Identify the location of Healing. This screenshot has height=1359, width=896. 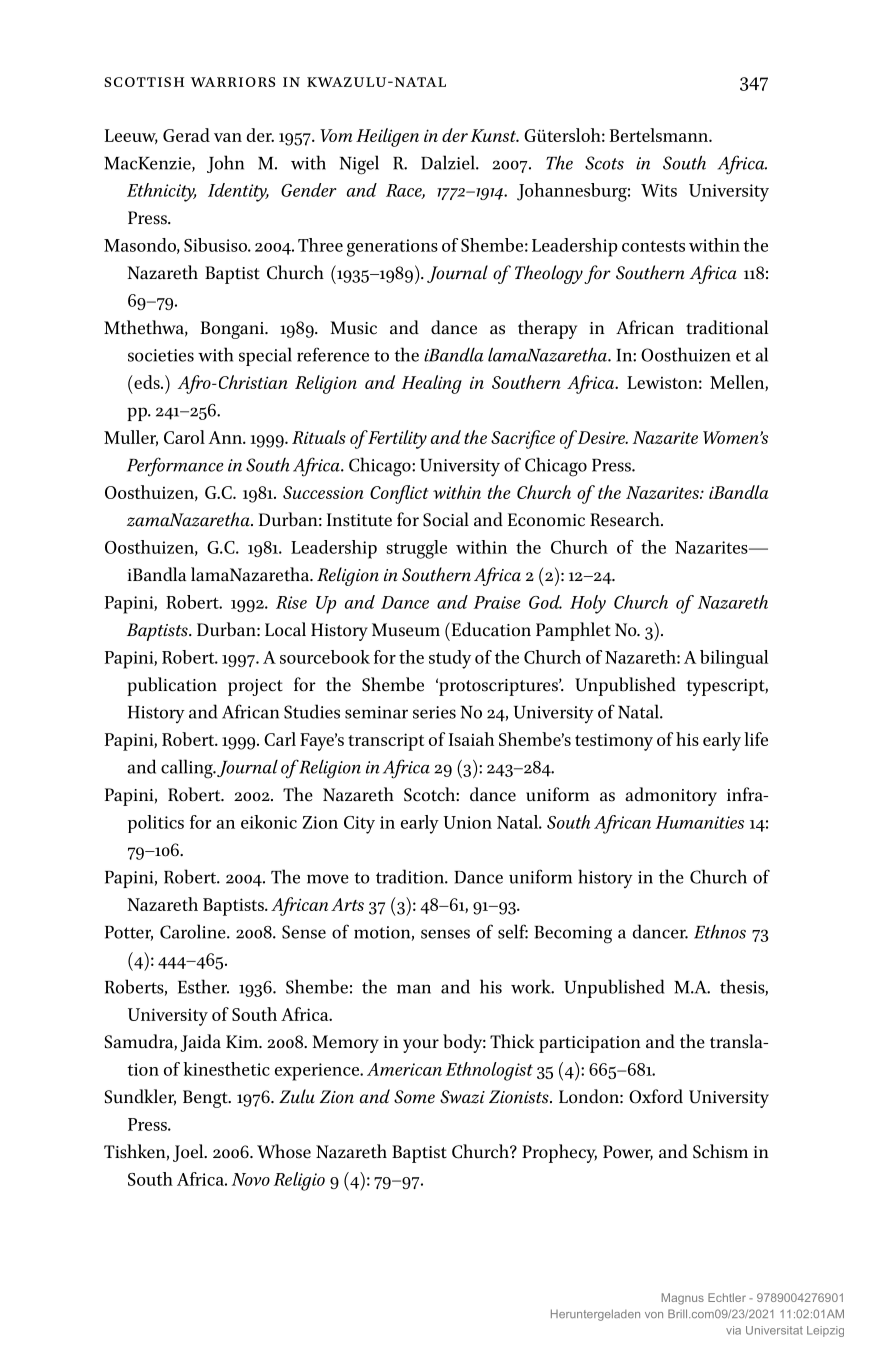
(432, 384).
